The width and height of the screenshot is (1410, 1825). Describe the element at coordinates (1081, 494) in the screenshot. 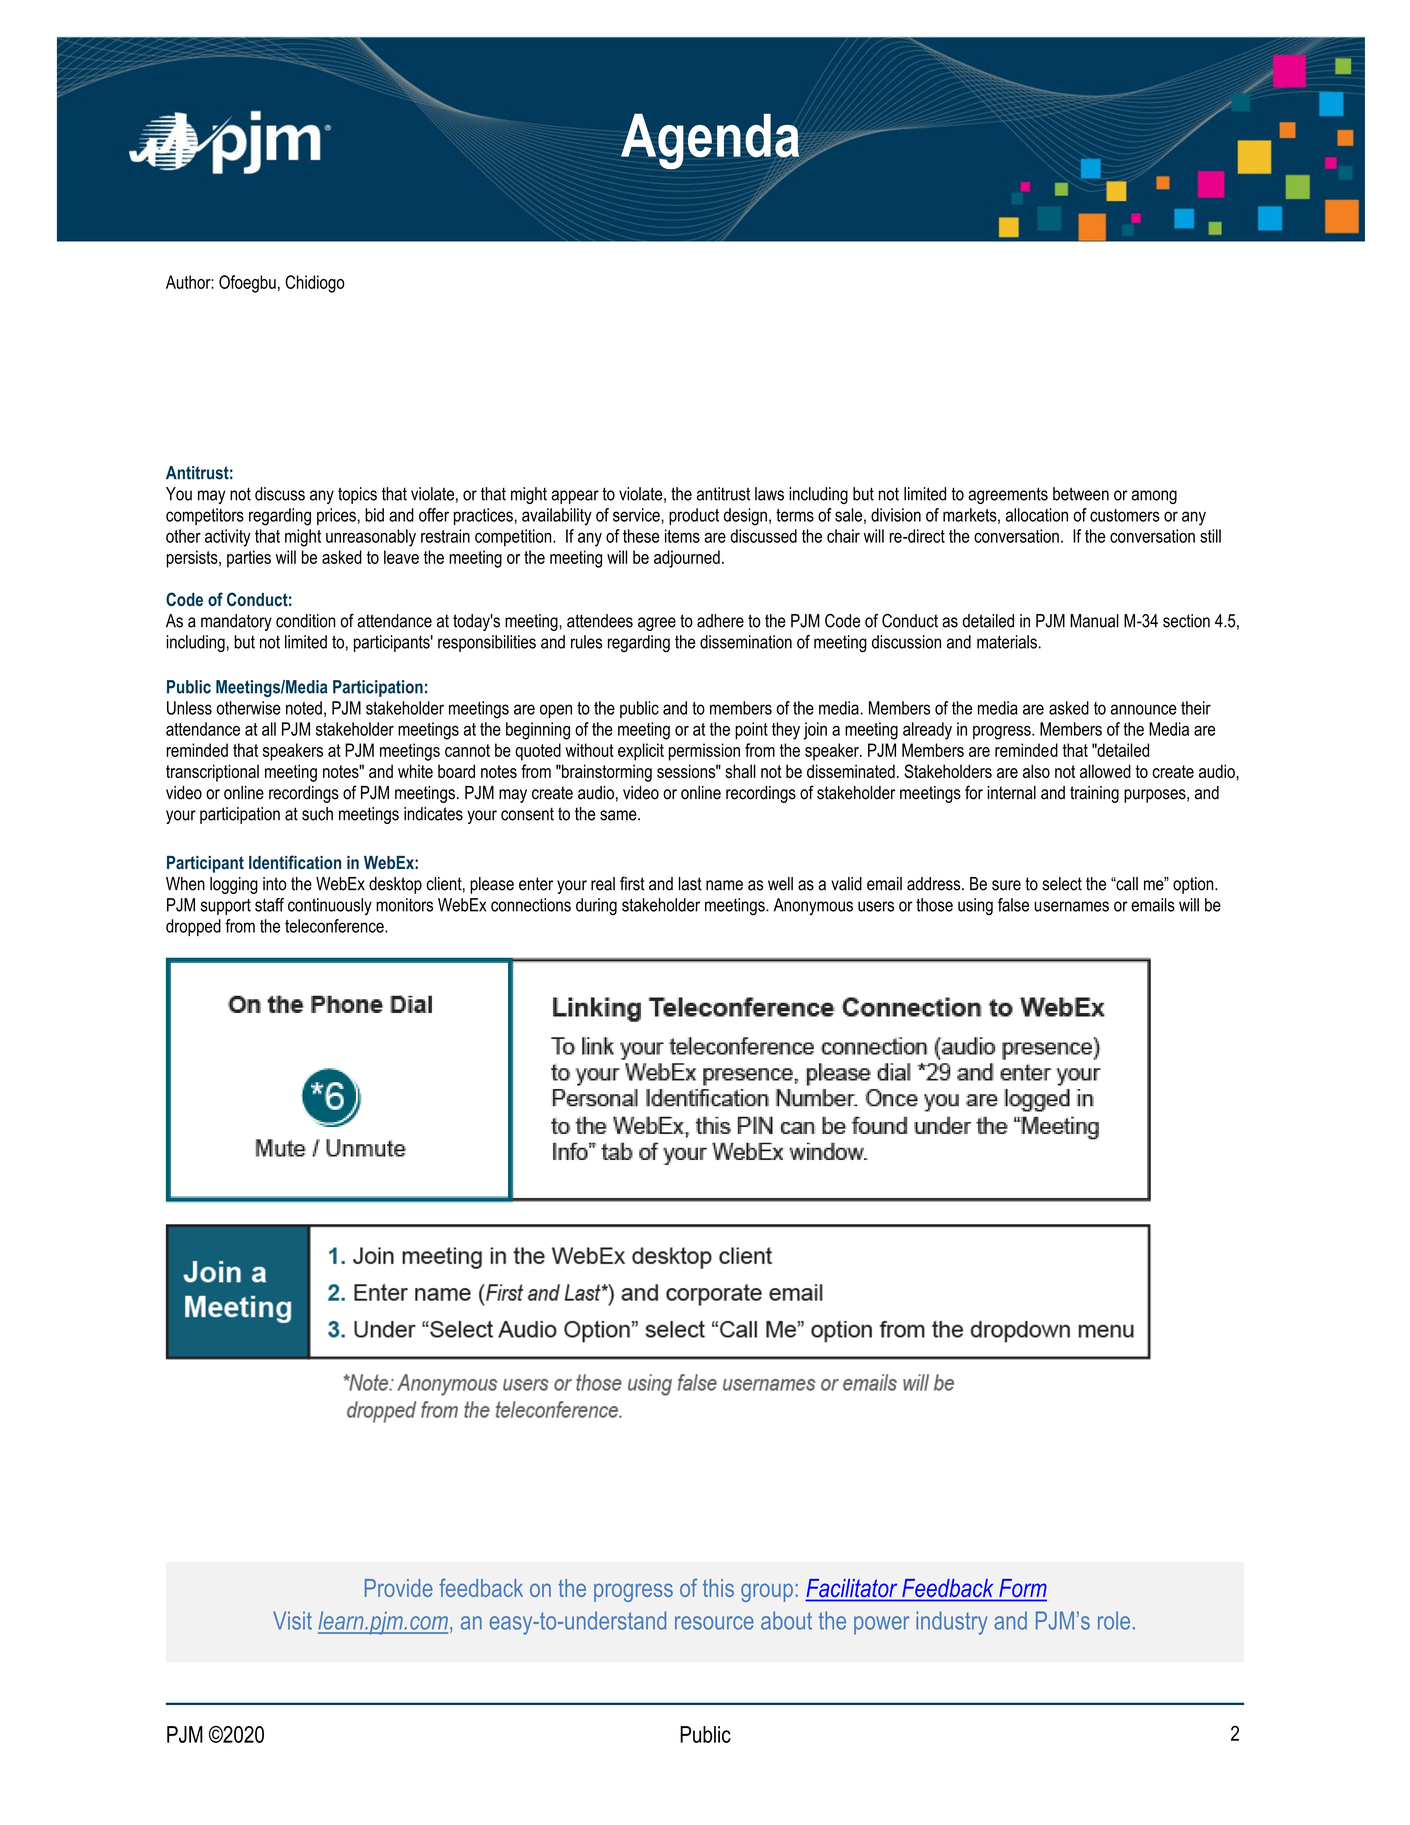

I see `between` at that location.
